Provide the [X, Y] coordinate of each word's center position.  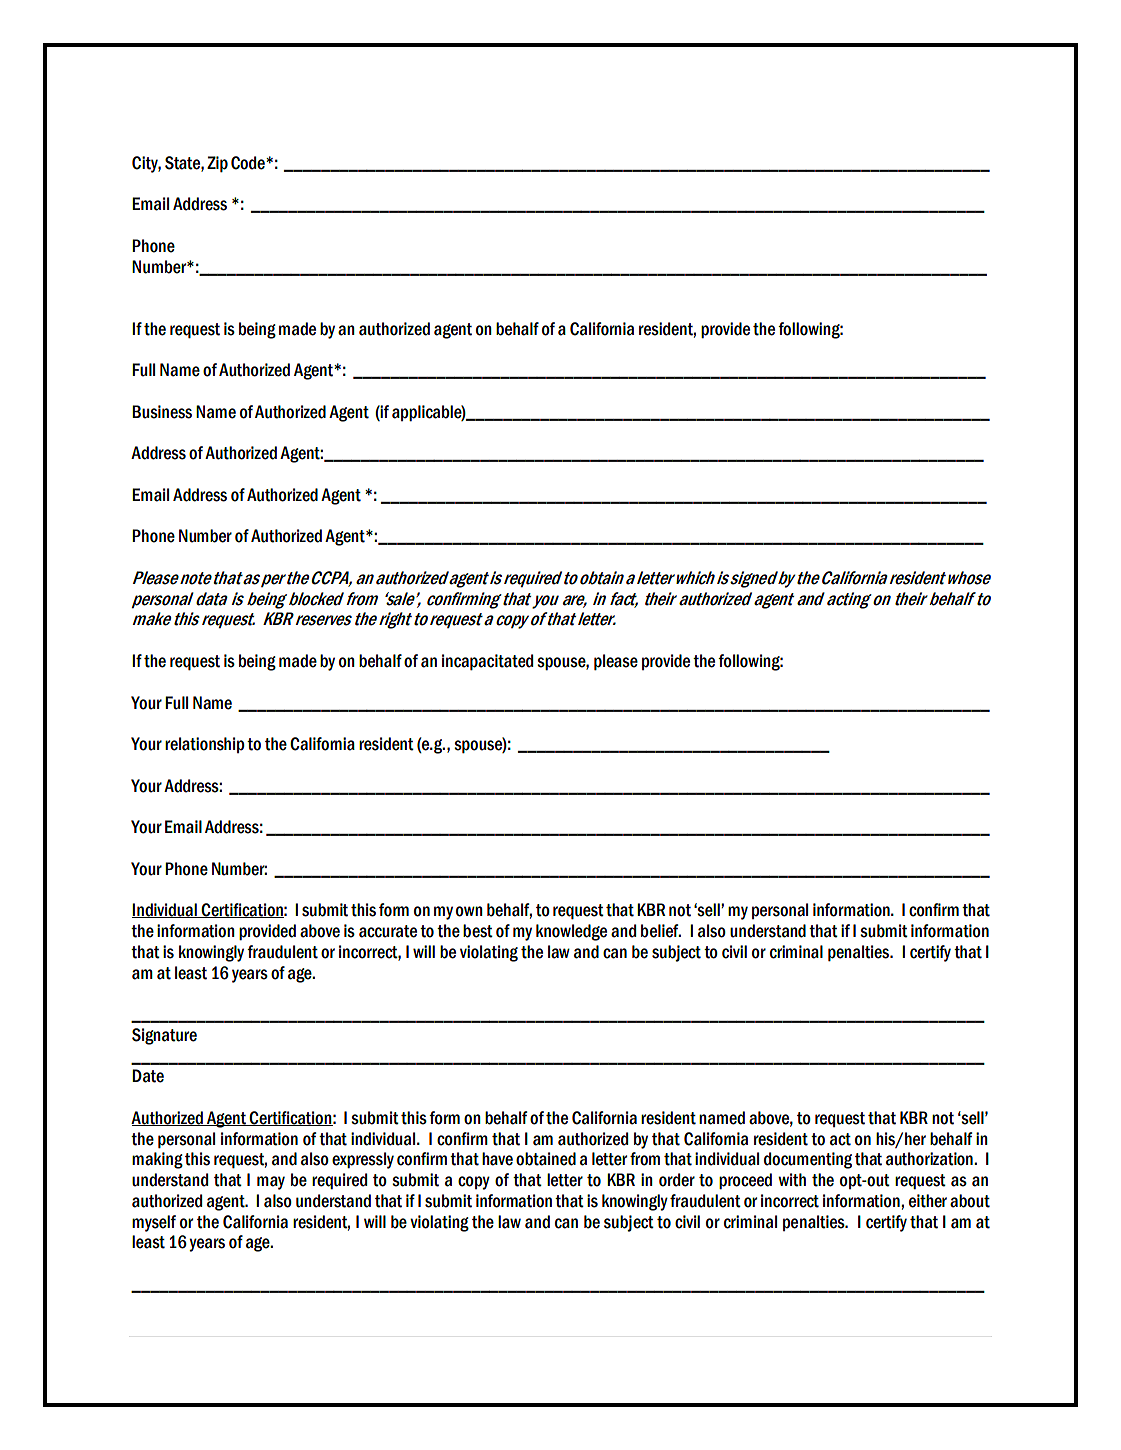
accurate [388, 931]
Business [162, 412]
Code [249, 163]
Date [148, 1076]
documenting [808, 1160]
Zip [217, 164]
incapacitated [487, 662]
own [469, 911]
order [677, 1180]
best [478, 931]
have [497, 1159]
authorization [930, 1159]
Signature [164, 1036]
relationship [205, 745]
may [271, 1183]
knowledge [571, 932]
